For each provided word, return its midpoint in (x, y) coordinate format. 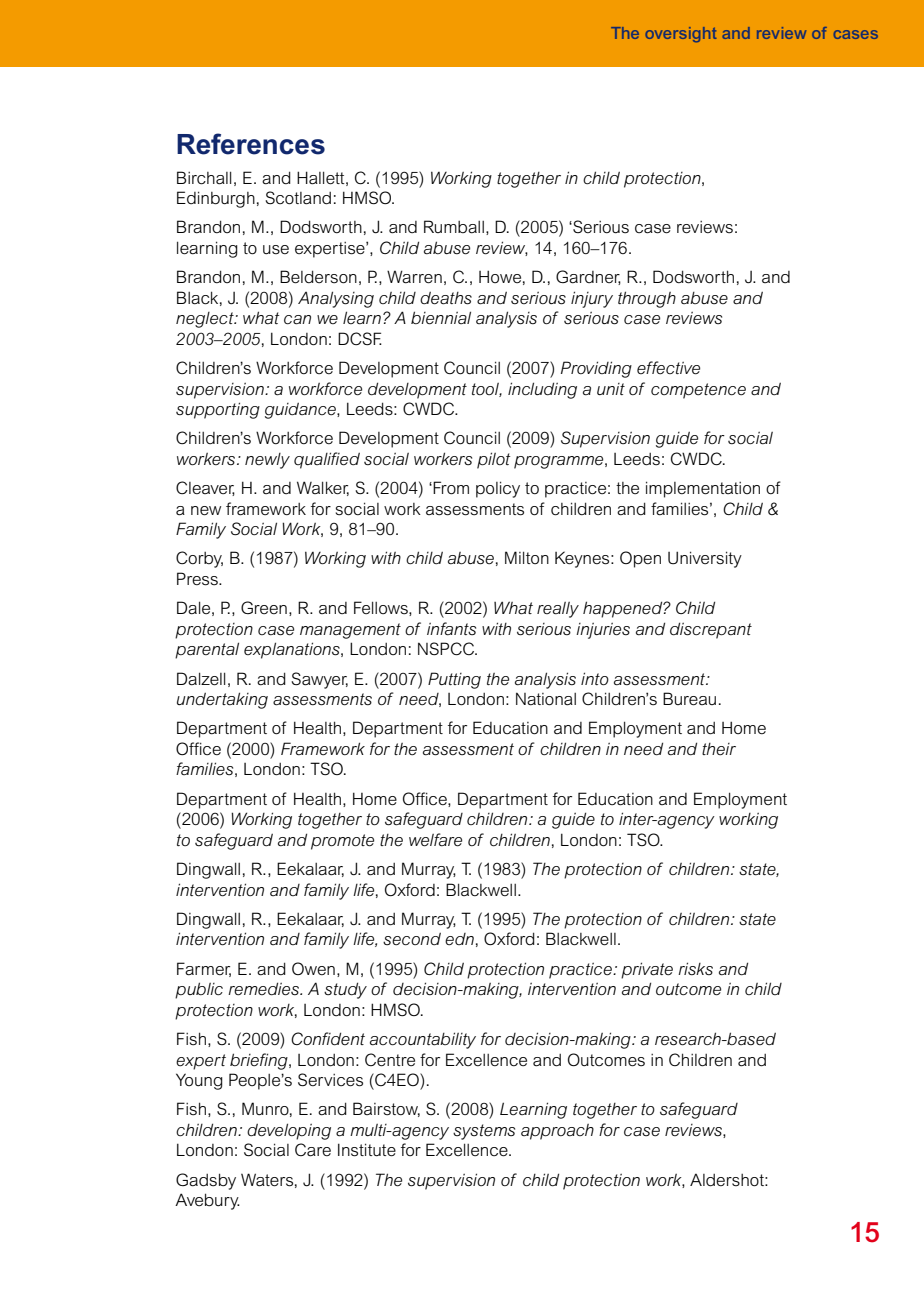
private (647, 970)
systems (484, 1132)
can (297, 320)
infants (451, 629)
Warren (414, 277)
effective (668, 368)
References (251, 144)
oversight (680, 34)
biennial (441, 318)
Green (264, 607)
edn (459, 939)
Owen (313, 968)
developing (289, 1131)
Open (640, 559)
